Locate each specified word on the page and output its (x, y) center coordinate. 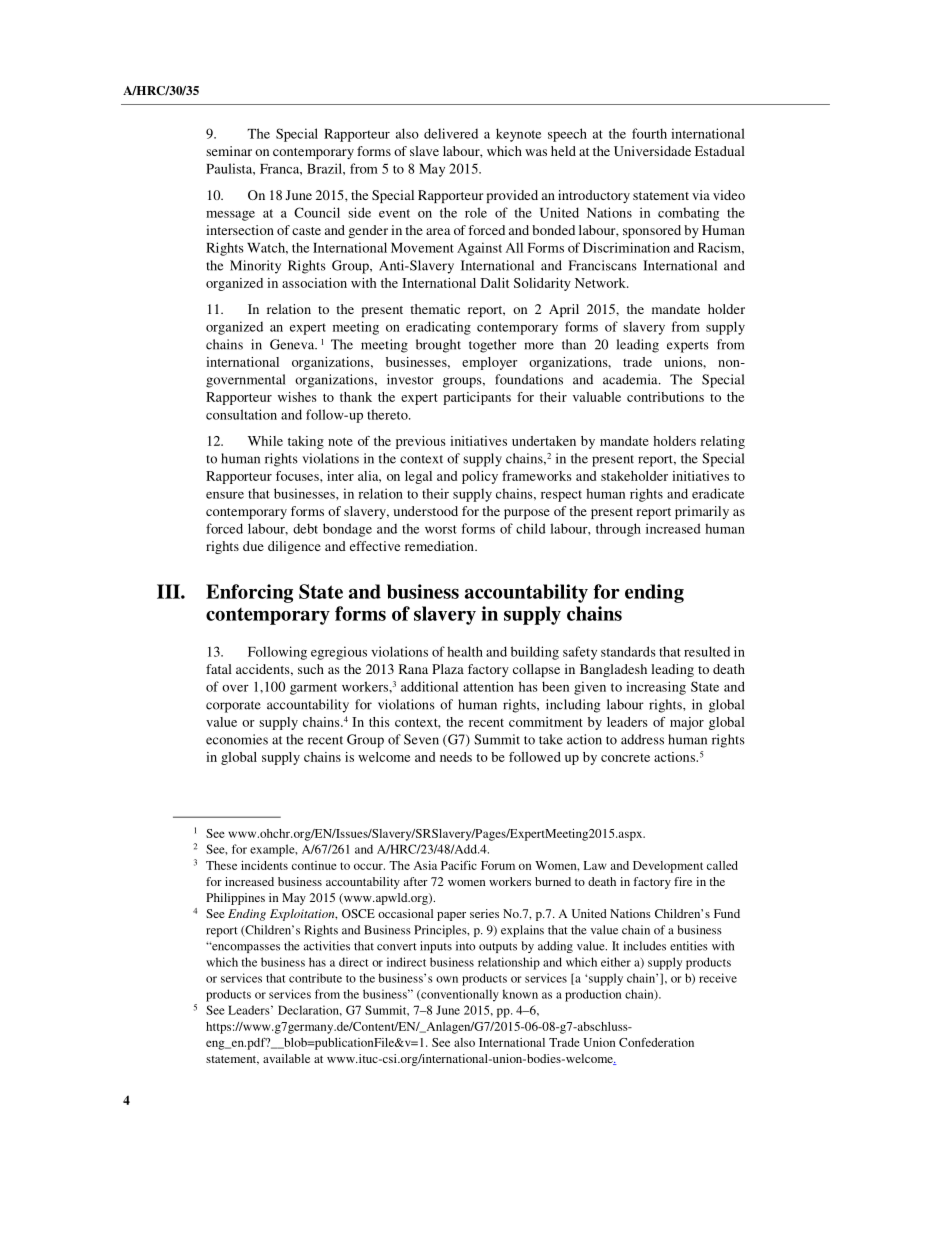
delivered (451, 133)
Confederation (656, 1042)
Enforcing (249, 593)
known (520, 994)
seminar (229, 151)
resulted (707, 651)
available (286, 1058)
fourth (649, 133)
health (465, 651)
